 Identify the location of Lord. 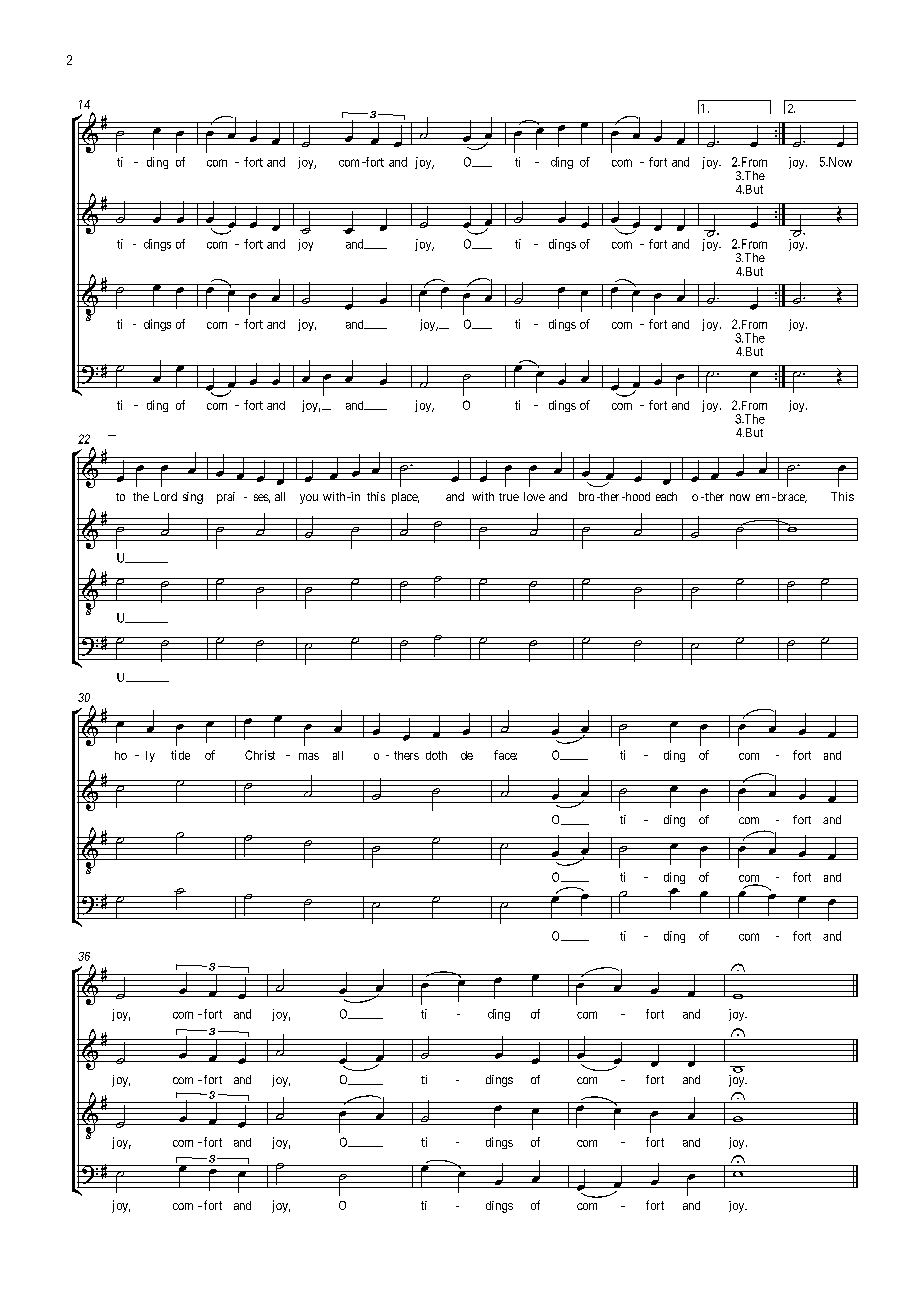
(165, 496).
